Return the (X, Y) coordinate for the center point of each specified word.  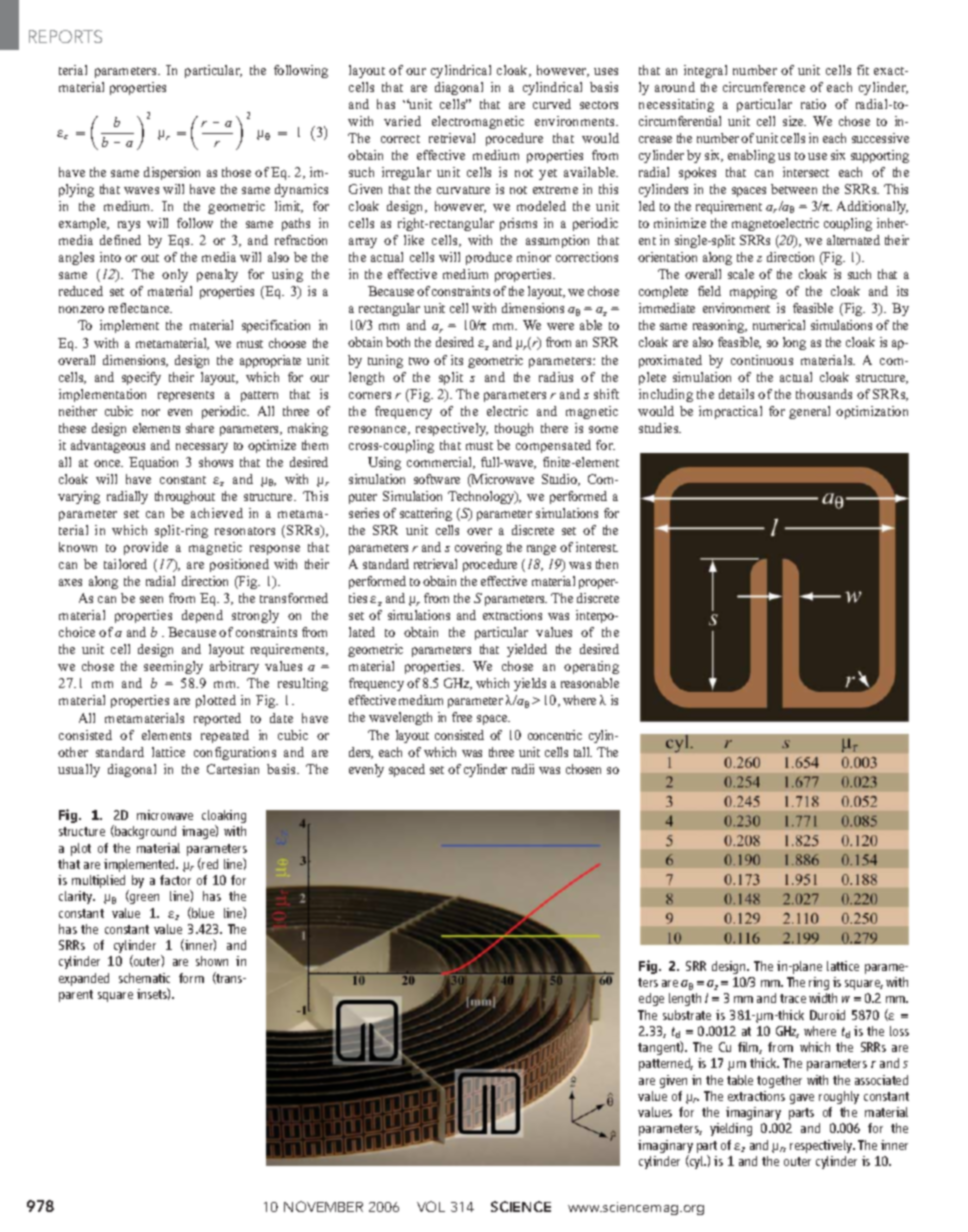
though (514, 429)
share (200, 428)
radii (523, 769)
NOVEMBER (323, 1206)
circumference (764, 87)
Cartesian (233, 769)
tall (583, 752)
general (809, 412)
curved (552, 104)
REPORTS (65, 36)
